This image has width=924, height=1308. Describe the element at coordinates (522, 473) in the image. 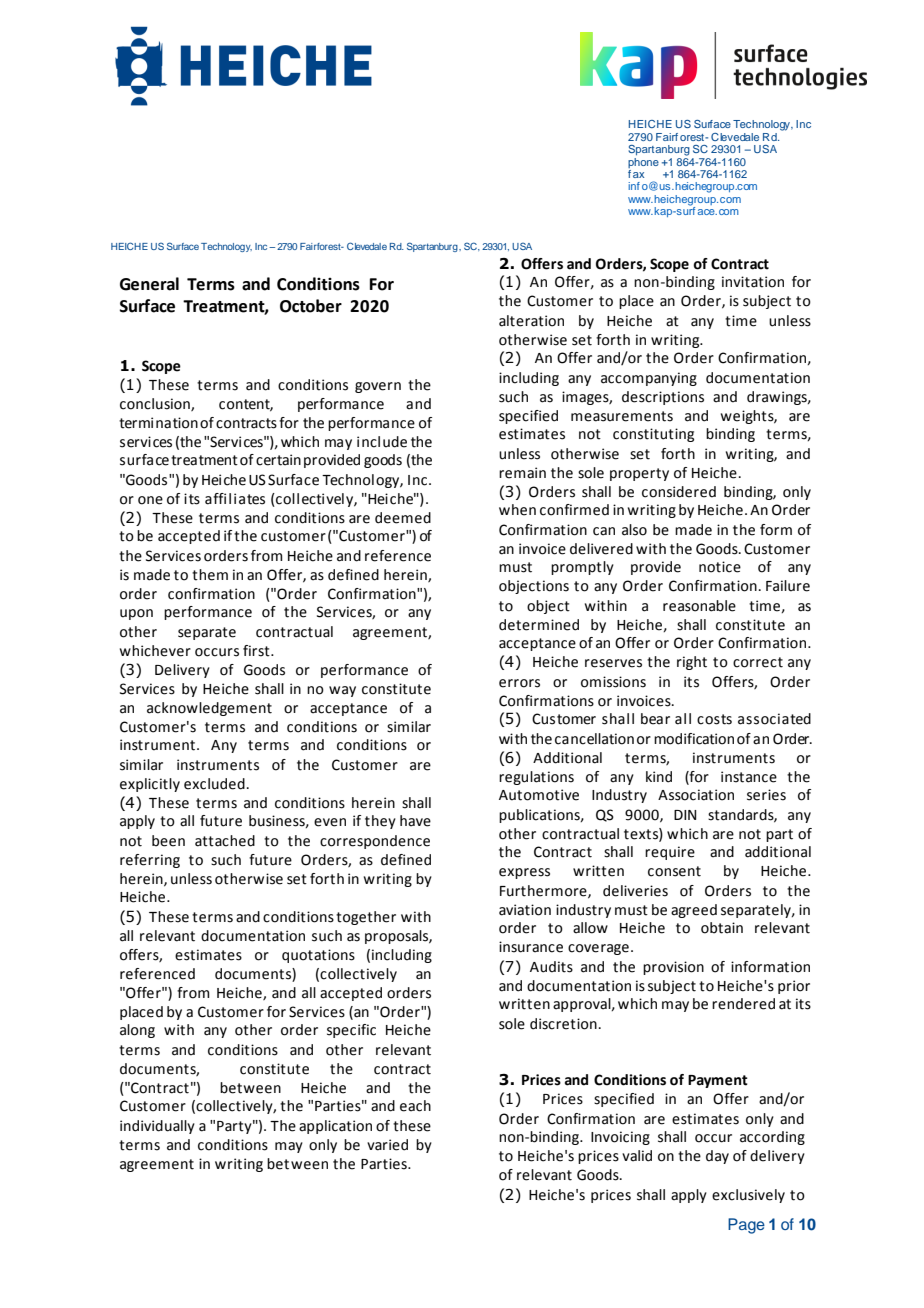

I see `remain` at that location.
